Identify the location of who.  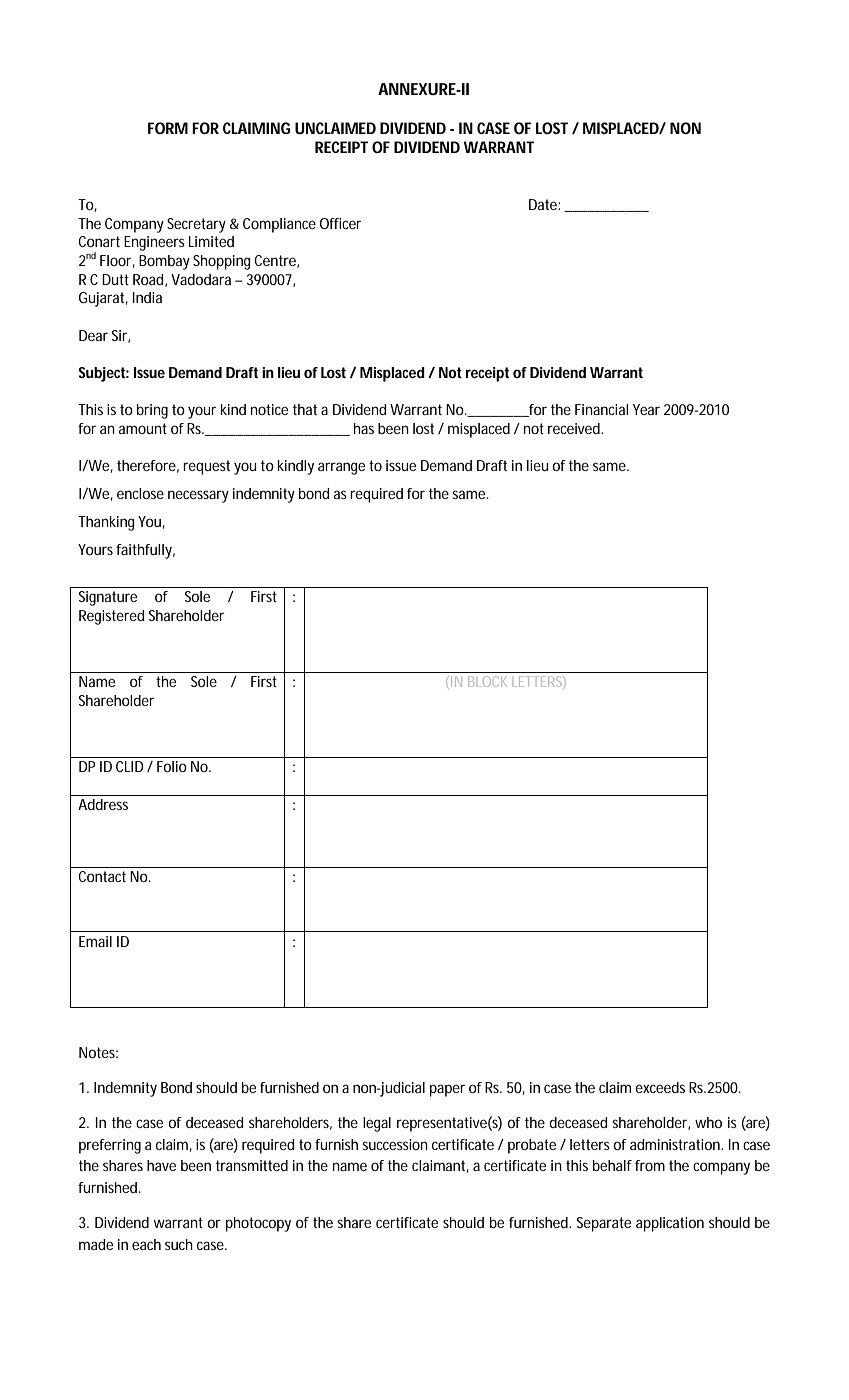
(708, 1122).
